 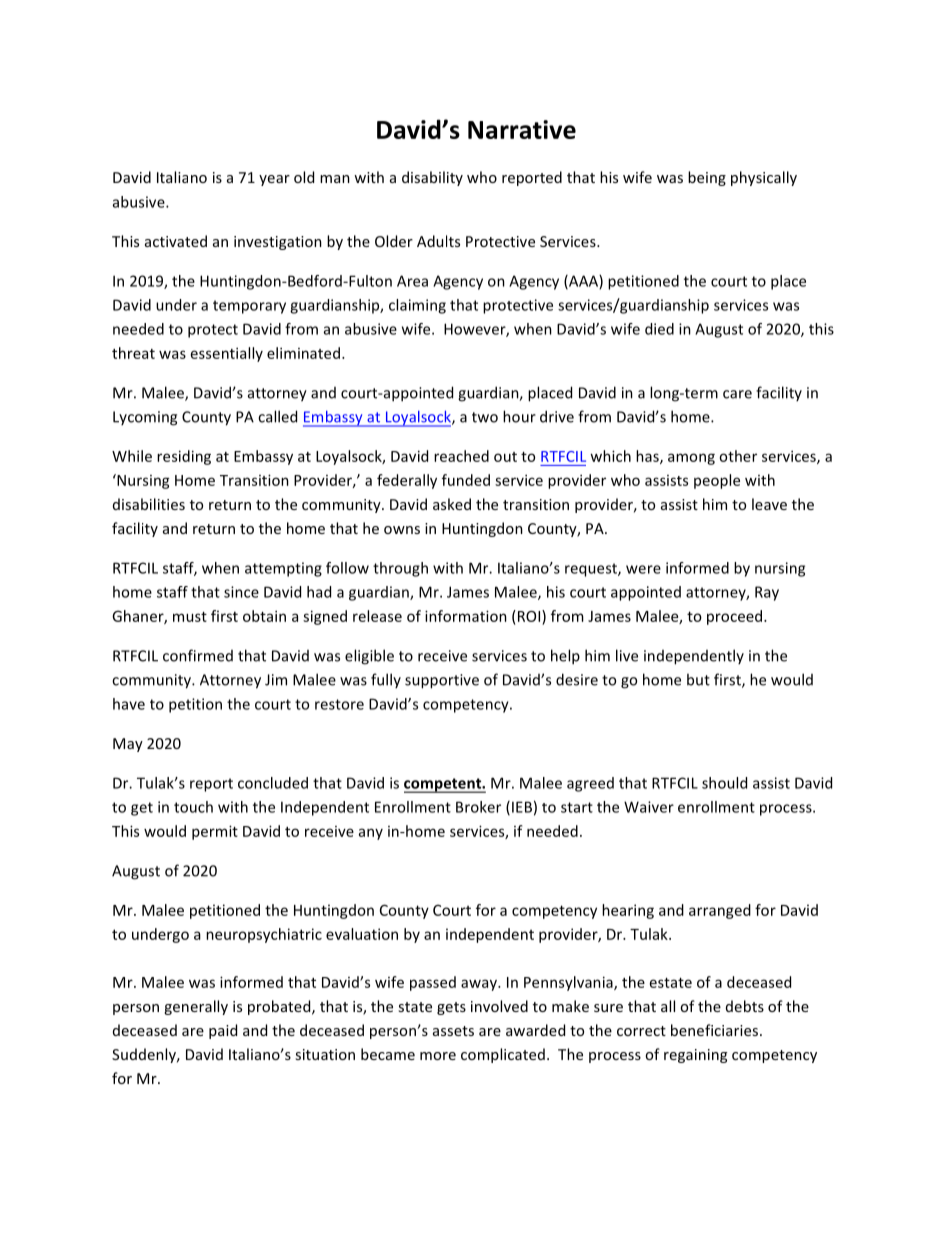 I want to click on people, so click(x=717, y=481).
